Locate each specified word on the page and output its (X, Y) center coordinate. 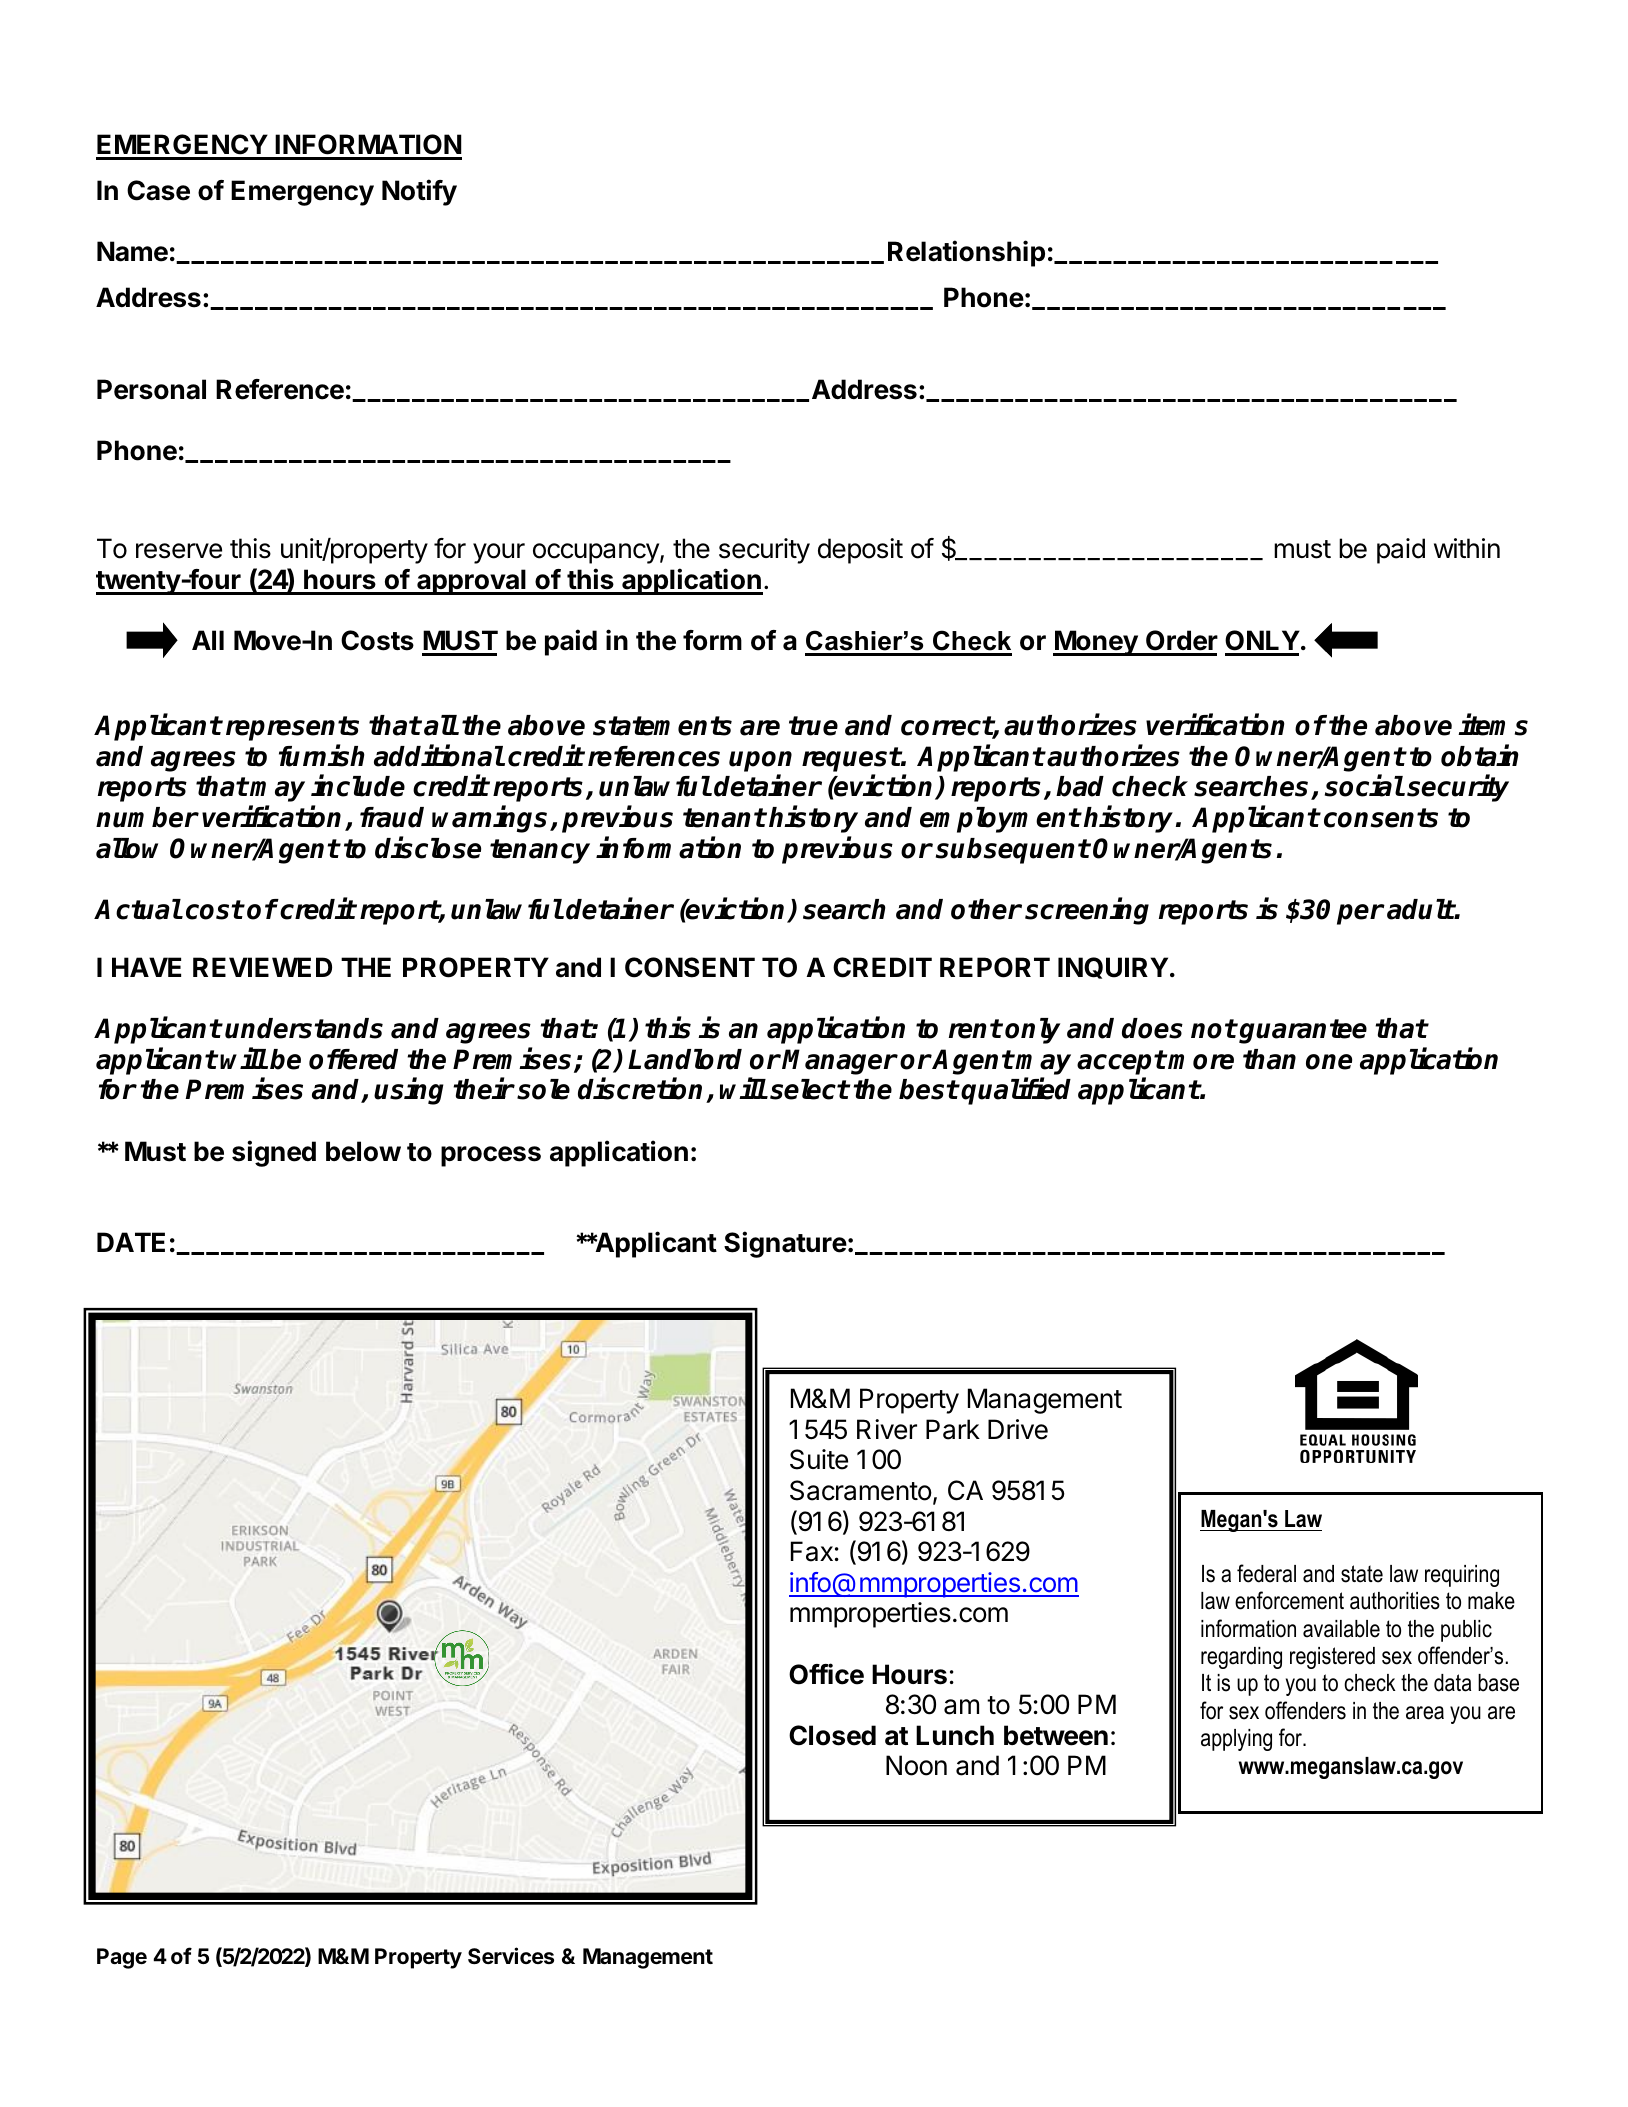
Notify (419, 192)
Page (122, 1958)
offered (353, 1059)
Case (158, 190)
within (1467, 548)
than (1269, 1059)
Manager (839, 1062)
